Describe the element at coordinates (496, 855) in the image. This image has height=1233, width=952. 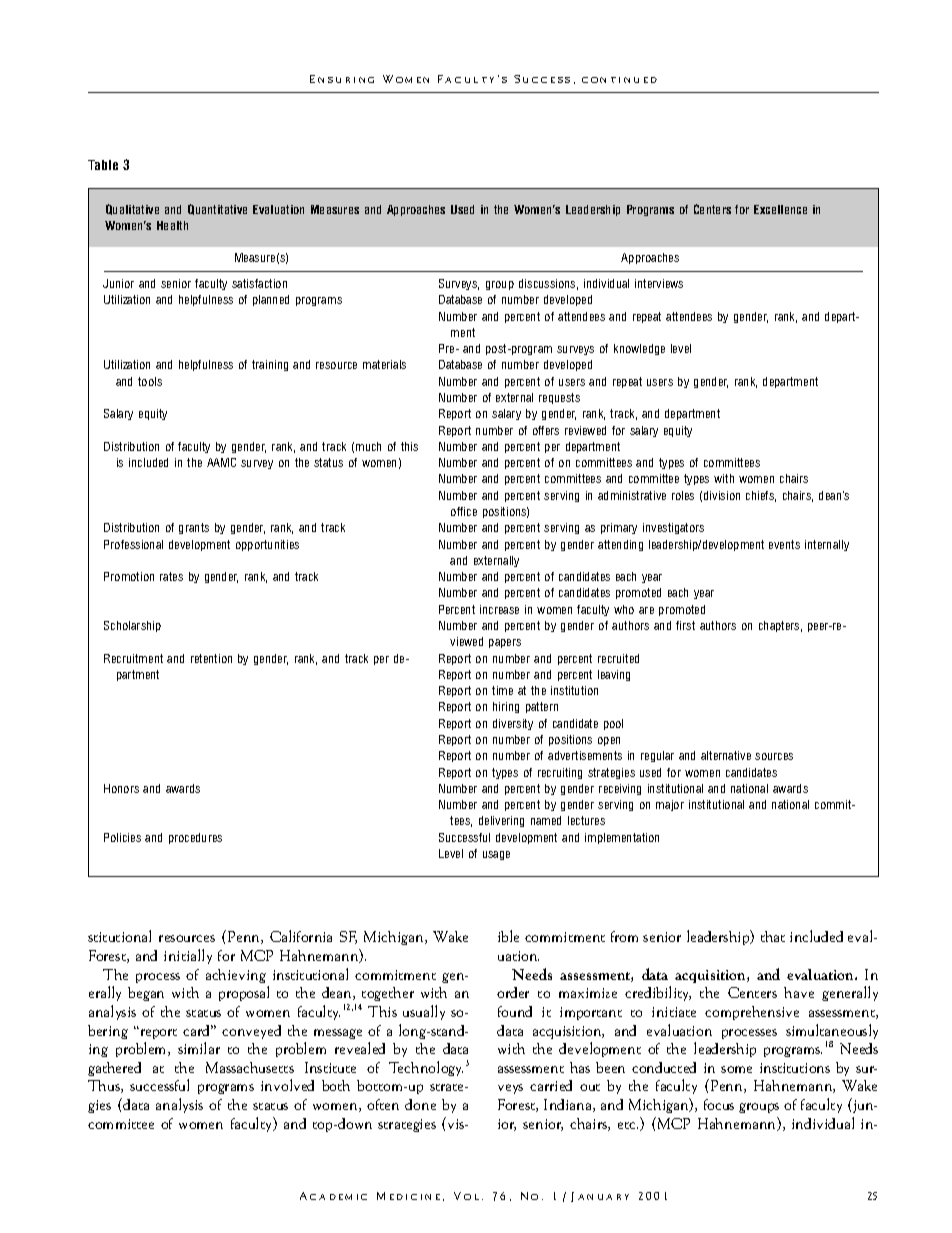
I see `usage` at that location.
